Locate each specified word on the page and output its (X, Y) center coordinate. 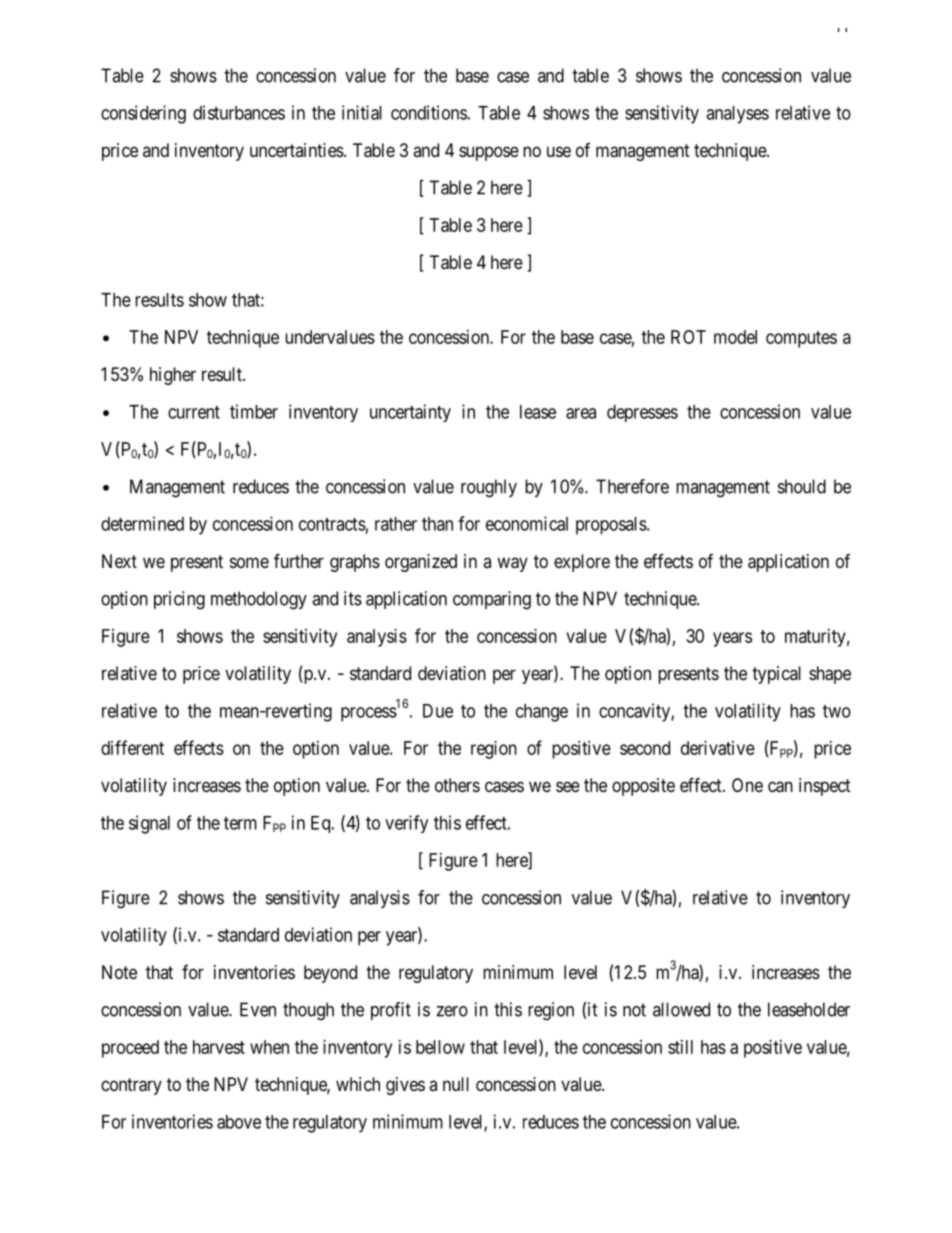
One (747, 785)
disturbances (239, 112)
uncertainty (410, 413)
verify (406, 824)
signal (149, 824)
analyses (737, 115)
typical (776, 675)
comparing (492, 600)
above (239, 1122)
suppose (489, 153)
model (735, 337)
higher (173, 376)
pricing (179, 600)
